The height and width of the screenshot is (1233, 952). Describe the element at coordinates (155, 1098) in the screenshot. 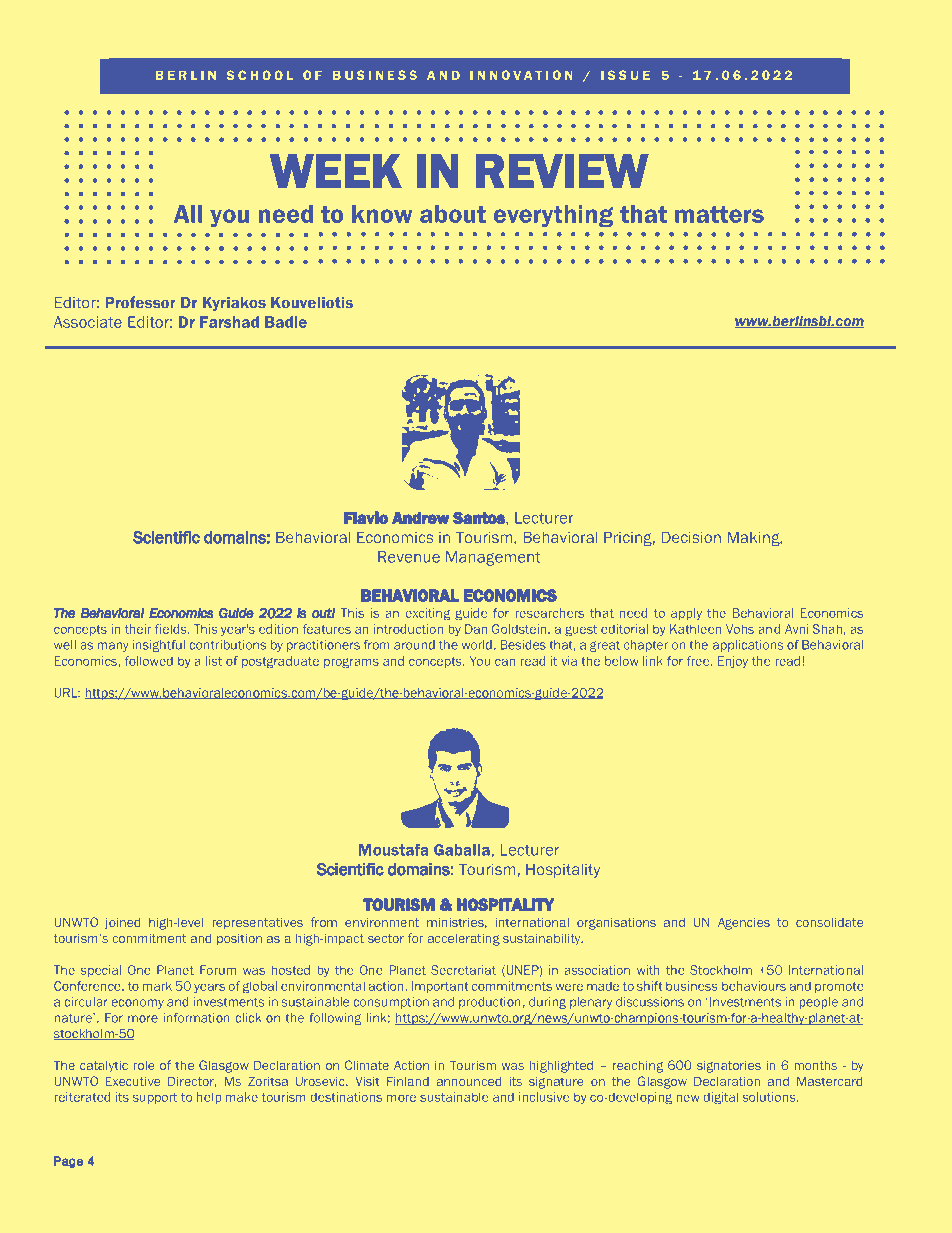

I see `support` at that location.
